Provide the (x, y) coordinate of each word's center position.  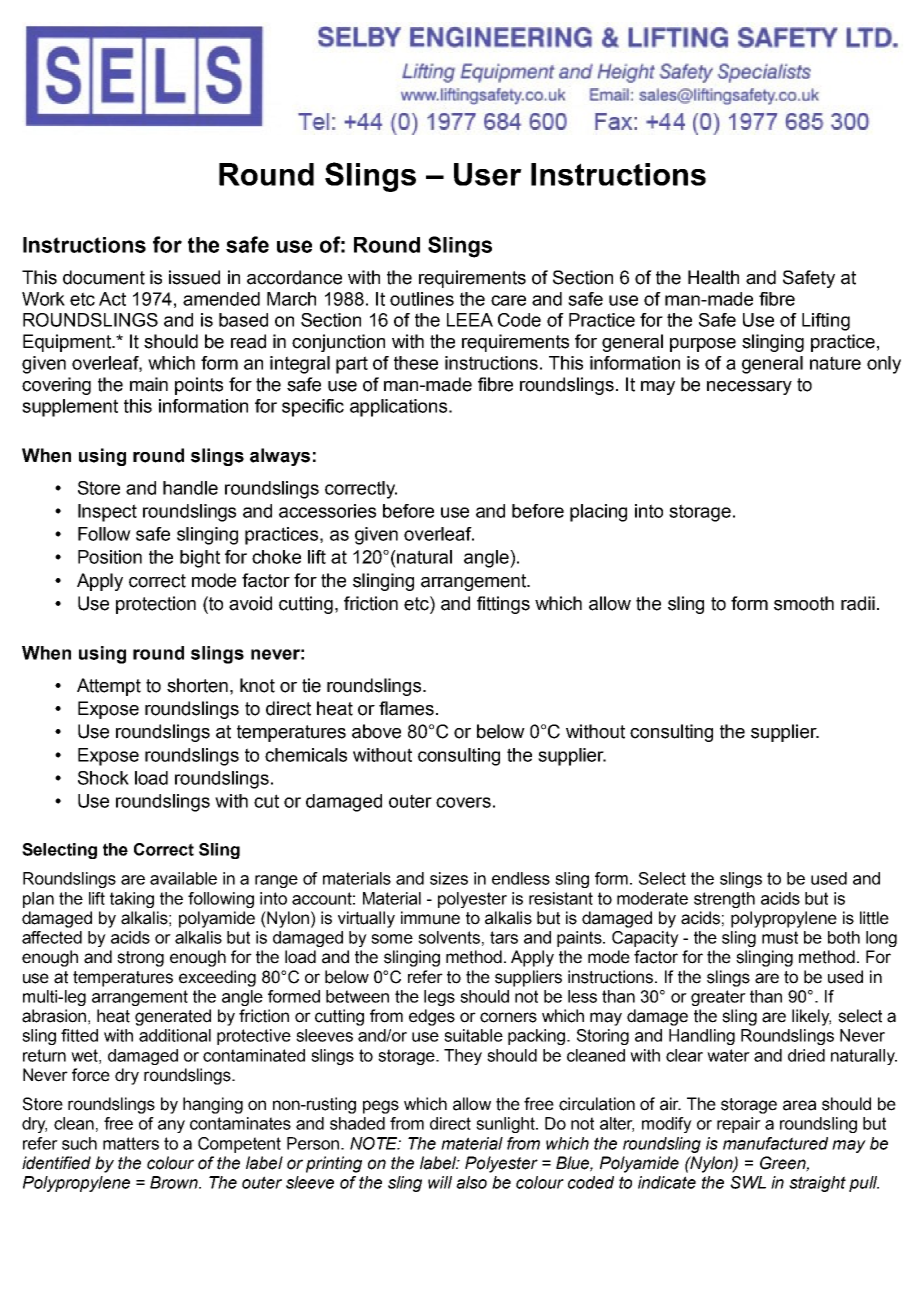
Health (713, 277)
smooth (804, 603)
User (488, 174)
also (471, 1182)
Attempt (109, 687)
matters (131, 1143)
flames (406, 708)
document (104, 277)
